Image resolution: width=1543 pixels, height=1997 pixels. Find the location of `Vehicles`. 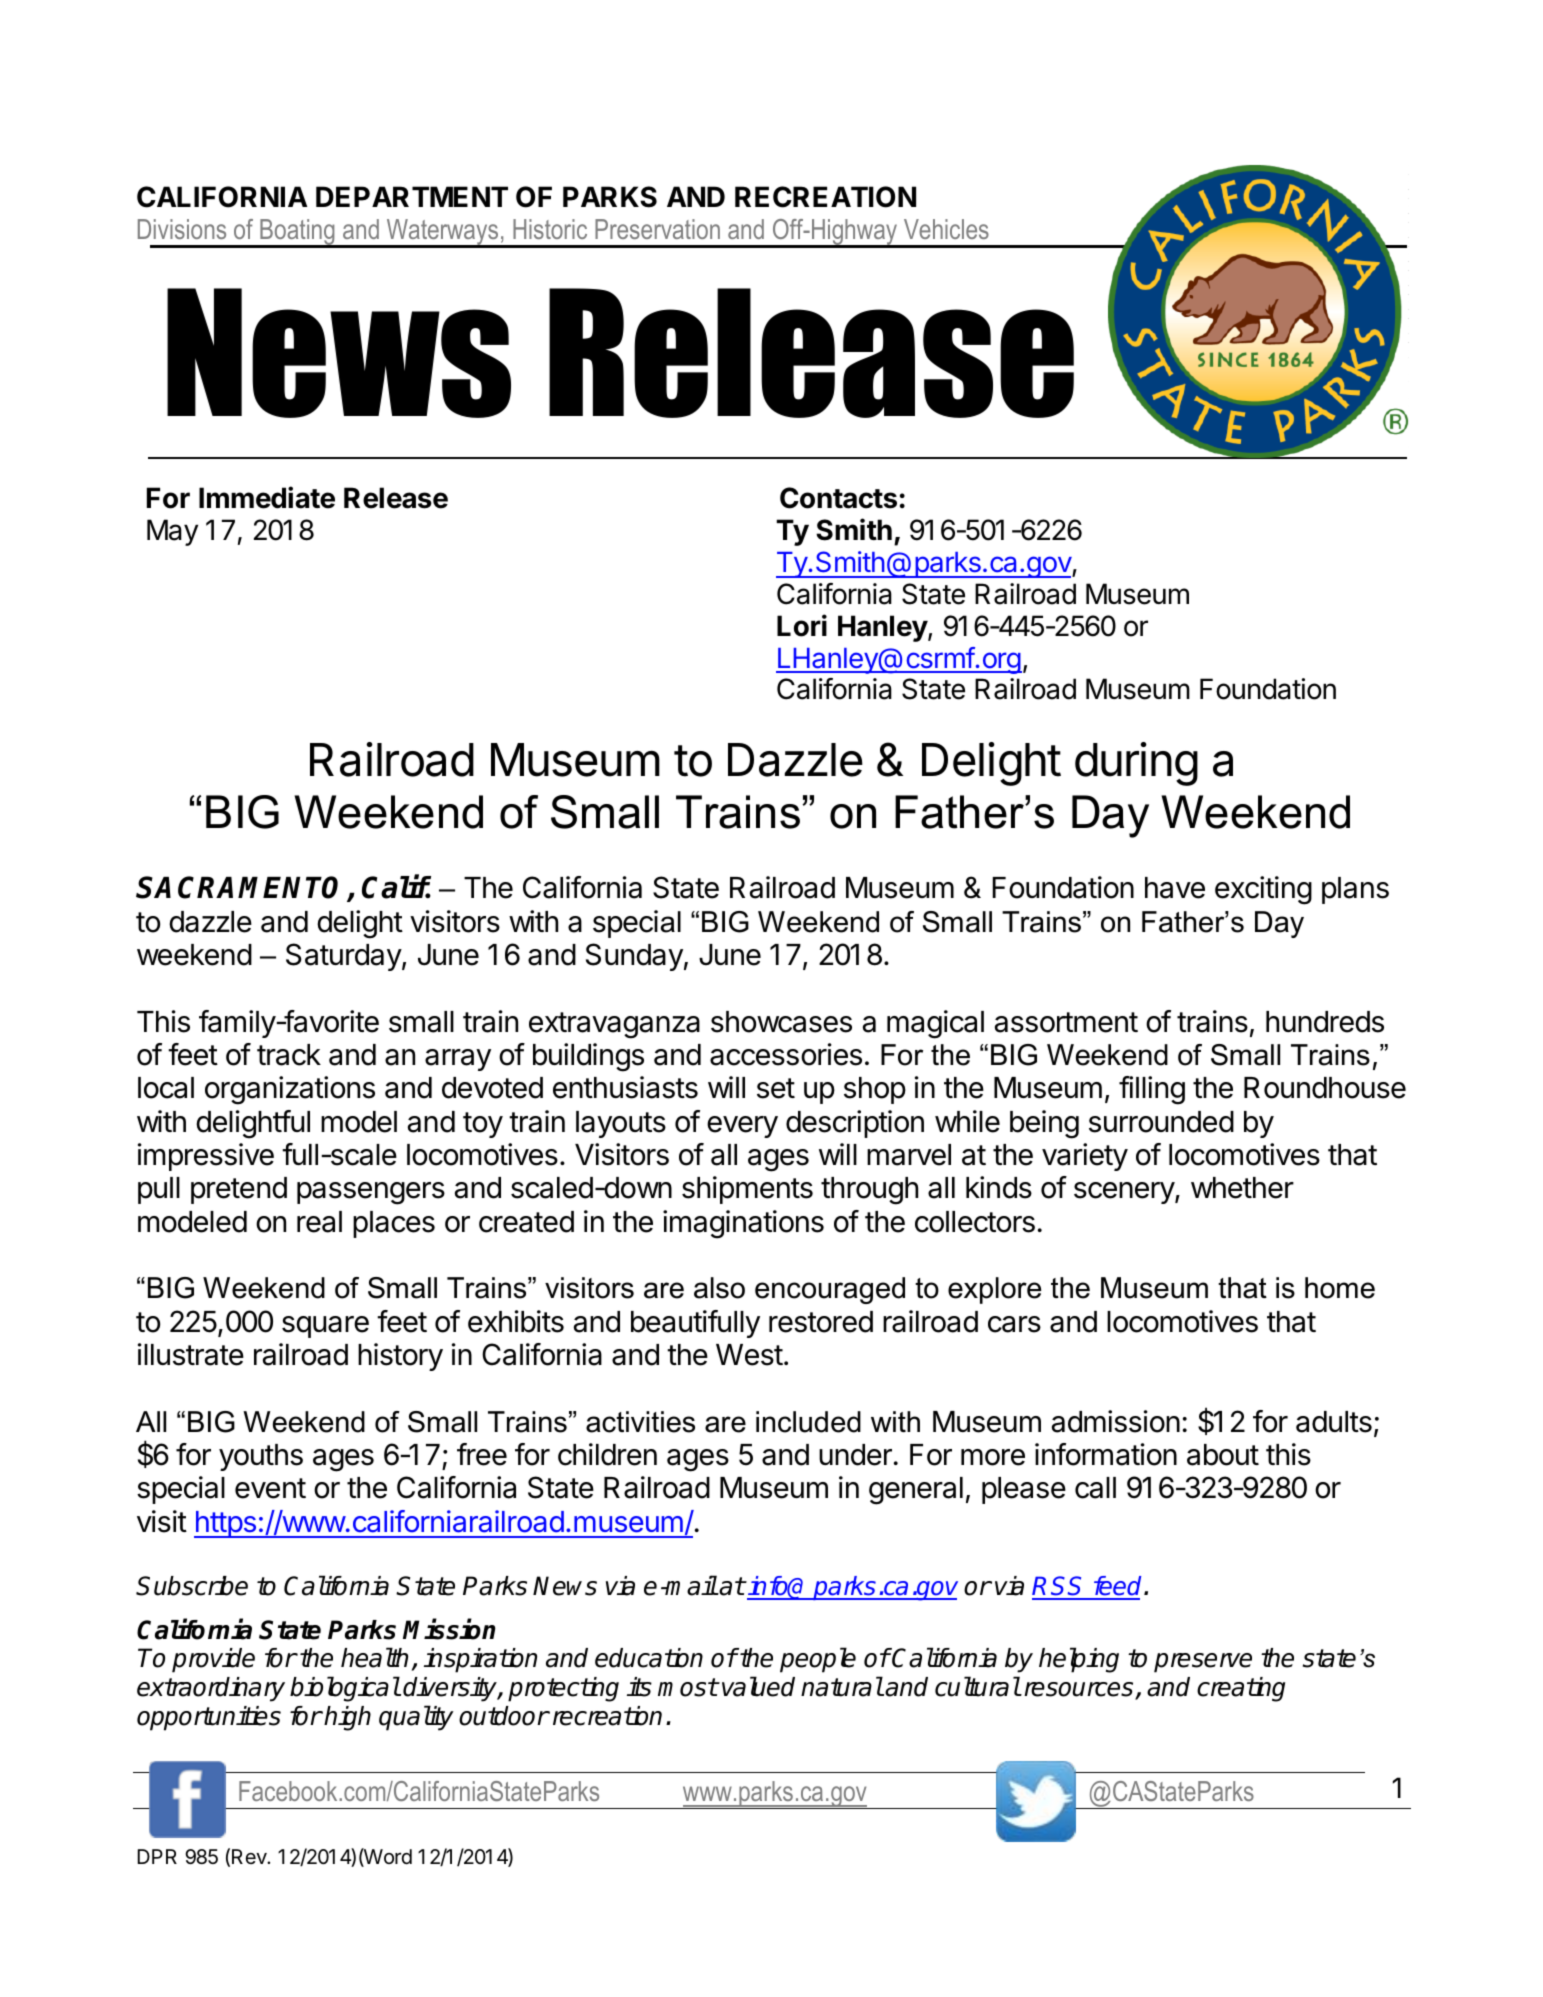

Vehicles is located at coordinates (946, 229).
